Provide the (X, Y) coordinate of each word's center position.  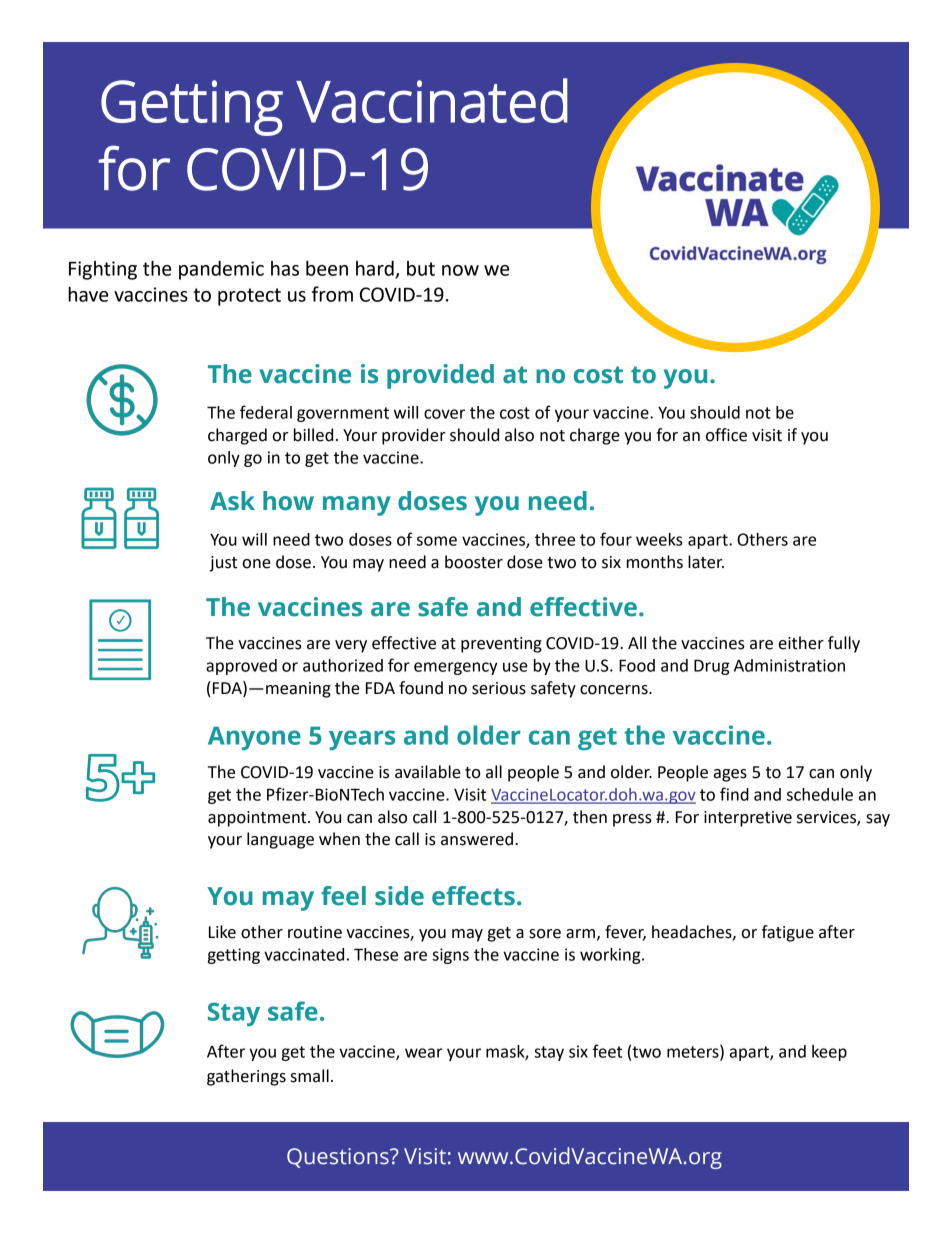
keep (829, 1053)
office (726, 435)
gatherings (246, 1077)
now (460, 270)
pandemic (221, 270)
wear (423, 1053)
